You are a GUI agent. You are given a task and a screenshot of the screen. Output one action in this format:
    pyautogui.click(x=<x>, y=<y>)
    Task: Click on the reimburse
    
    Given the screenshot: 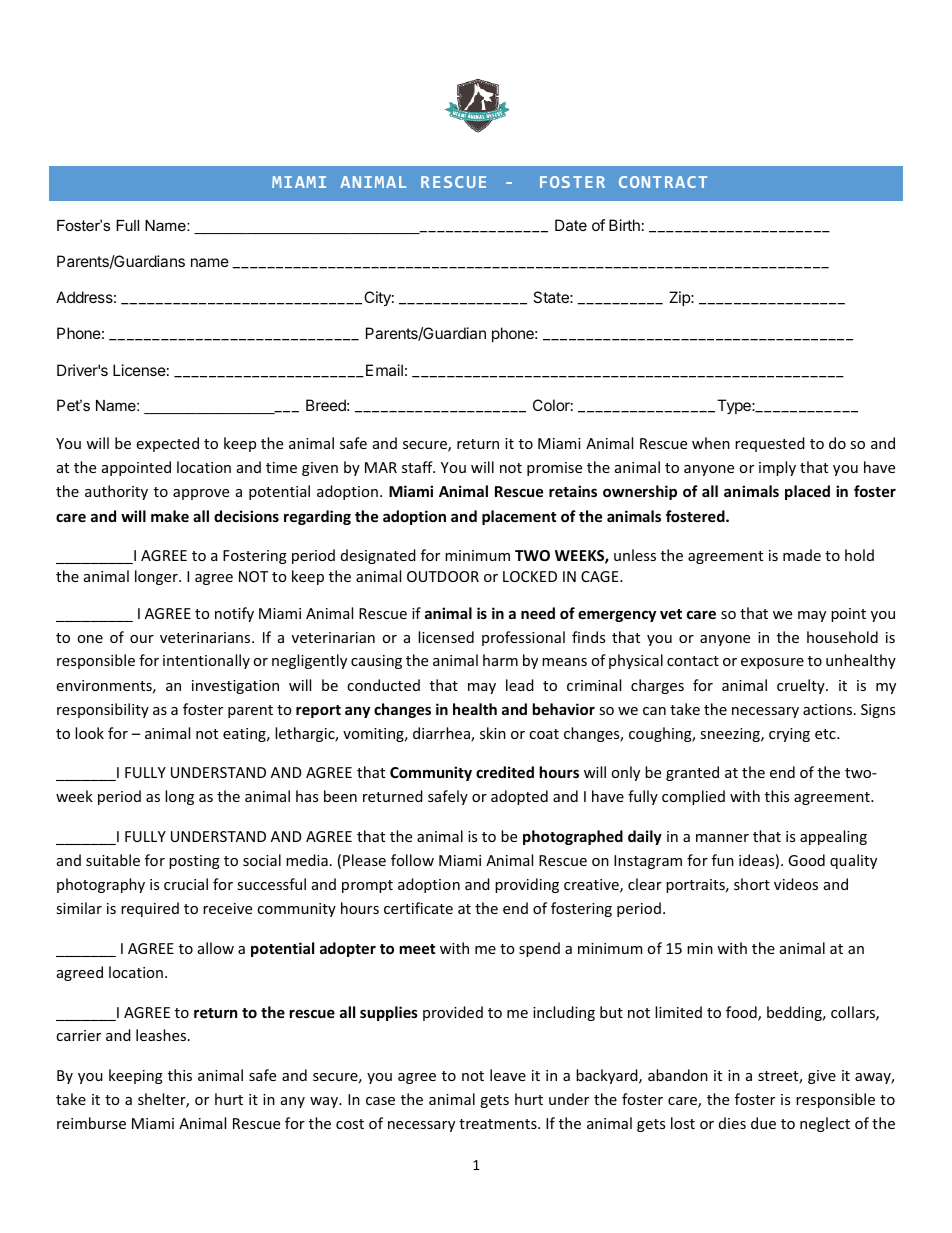 What is the action you would take?
    pyautogui.click(x=91, y=1123)
